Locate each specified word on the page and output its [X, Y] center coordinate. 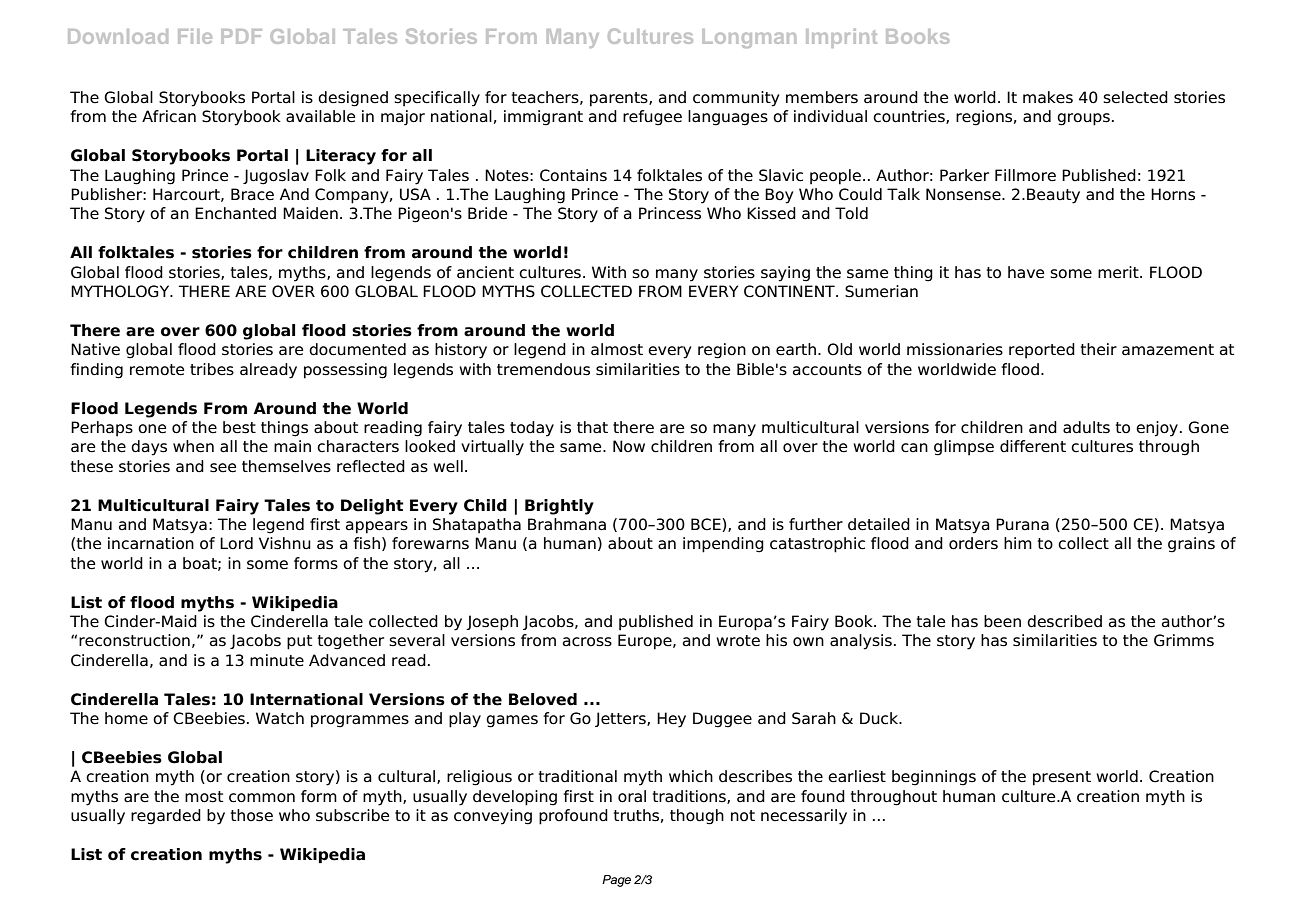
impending [723, 545]
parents [620, 99]
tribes [212, 369]
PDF [241, 36]
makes [1048, 97]
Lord [236, 543]
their [1098, 349]
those [251, 815]
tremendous [543, 369]
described [1064, 621]
